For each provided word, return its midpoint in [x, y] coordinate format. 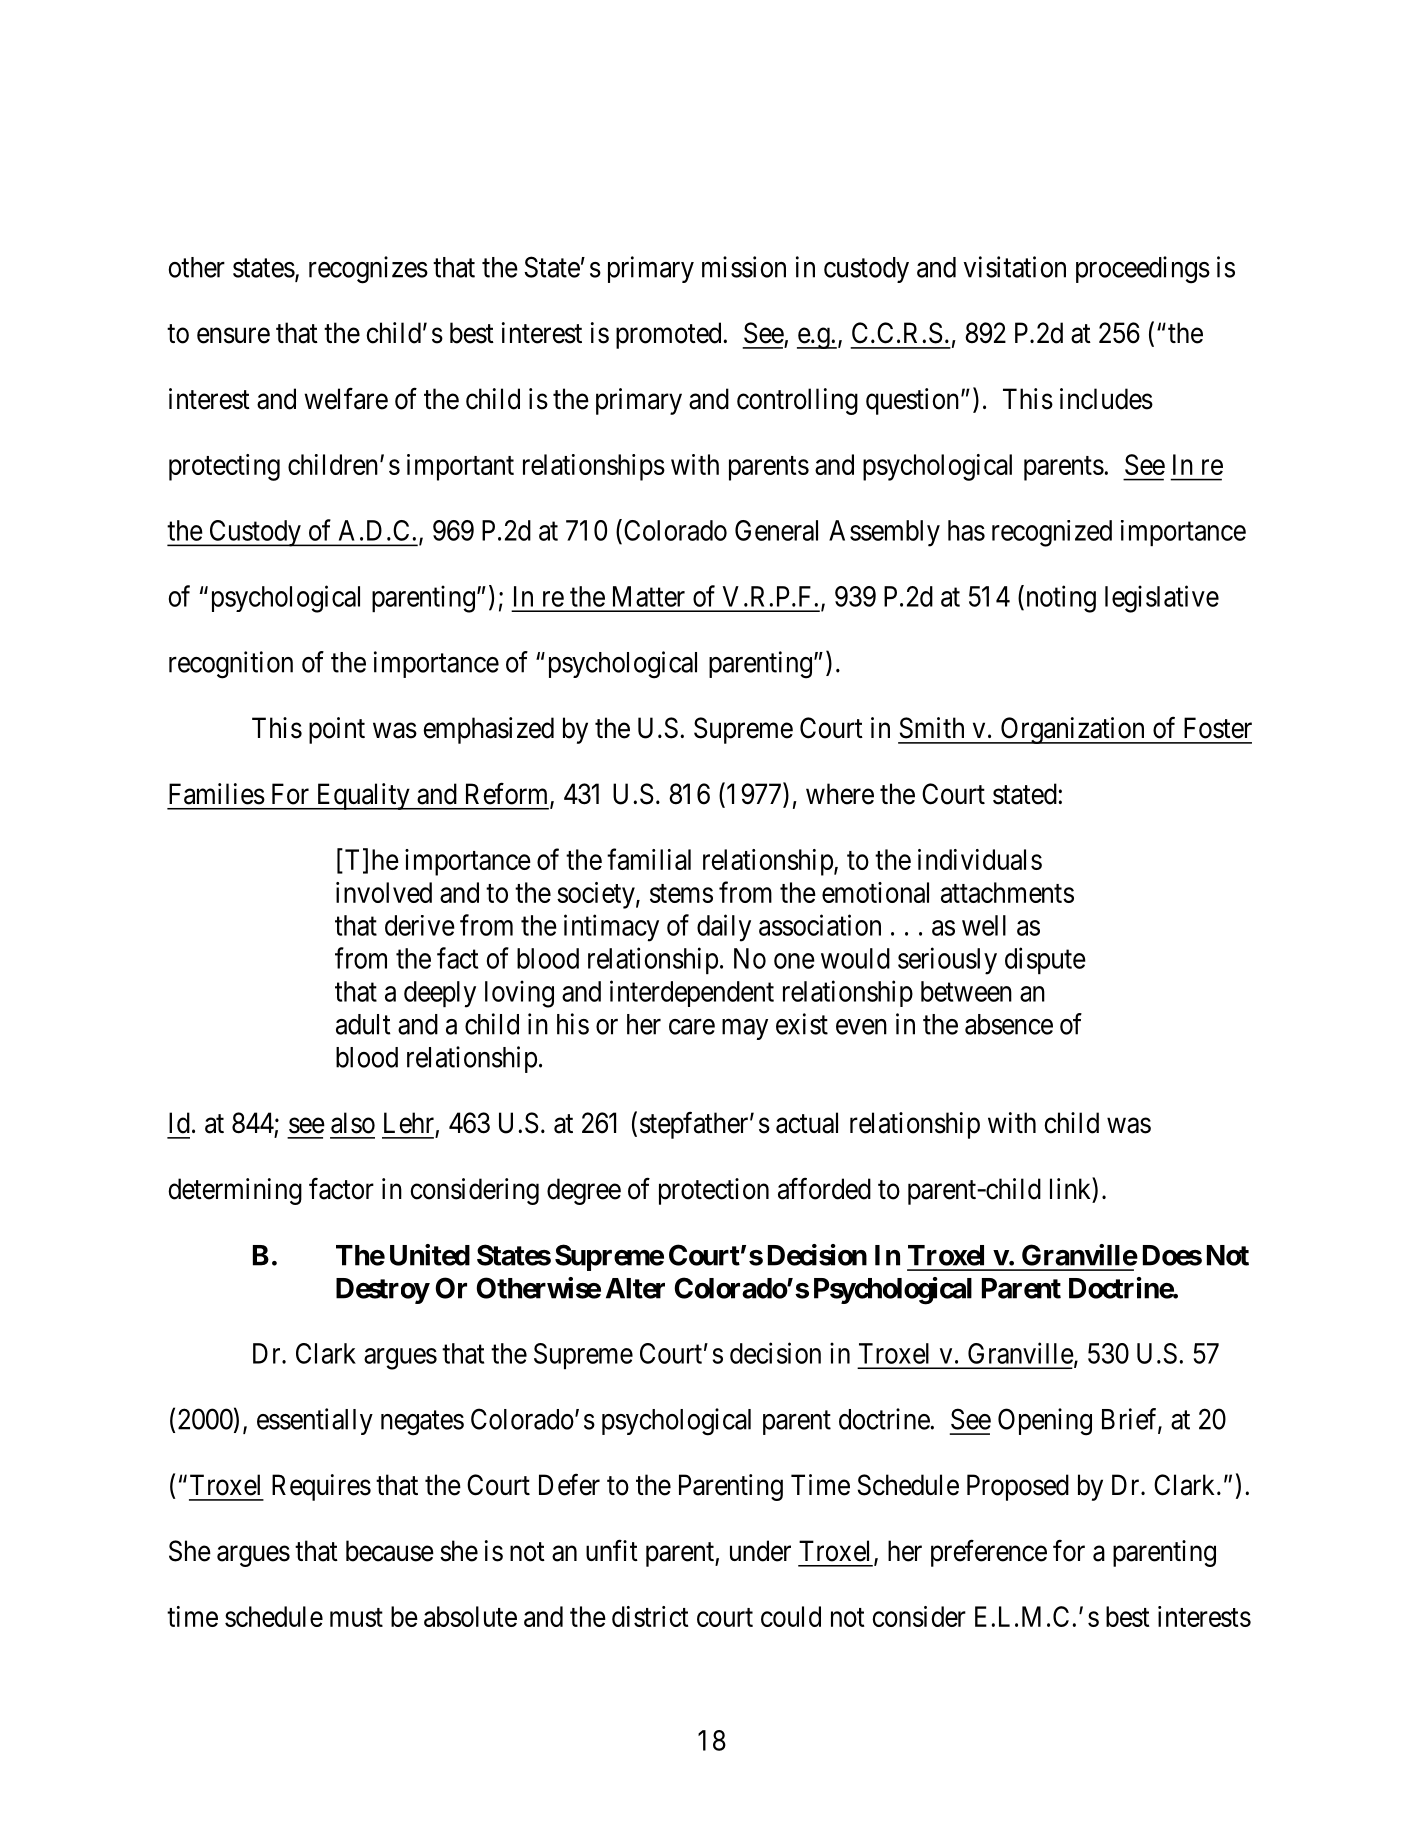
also [353, 1123]
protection [714, 1191]
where [840, 794]
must [356, 1617]
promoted [670, 335]
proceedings [1143, 270]
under [760, 1551]
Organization [1072, 730]
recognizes [368, 270]
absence [1009, 1024]
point [337, 730]
